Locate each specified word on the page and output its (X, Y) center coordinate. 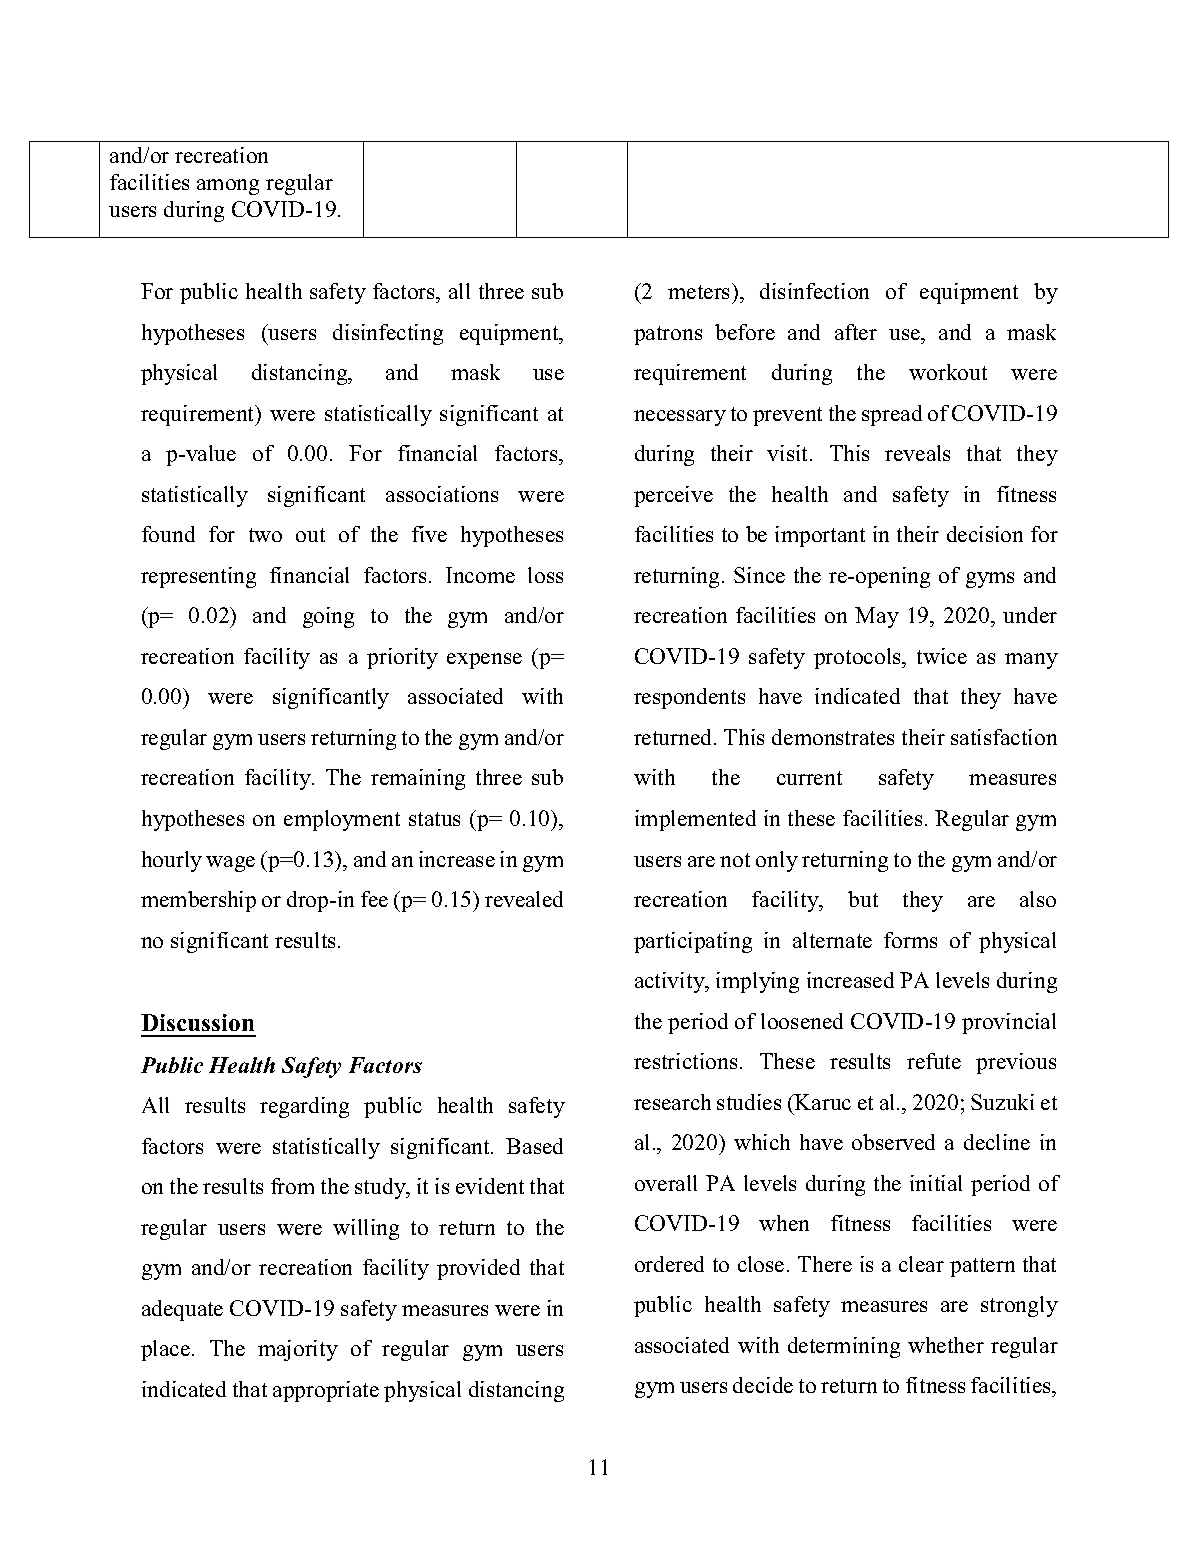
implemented (695, 820)
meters (700, 291)
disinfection (814, 291)
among (228, 187)
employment (342, 820)
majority (298, 1350)
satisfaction (1004, 737)
